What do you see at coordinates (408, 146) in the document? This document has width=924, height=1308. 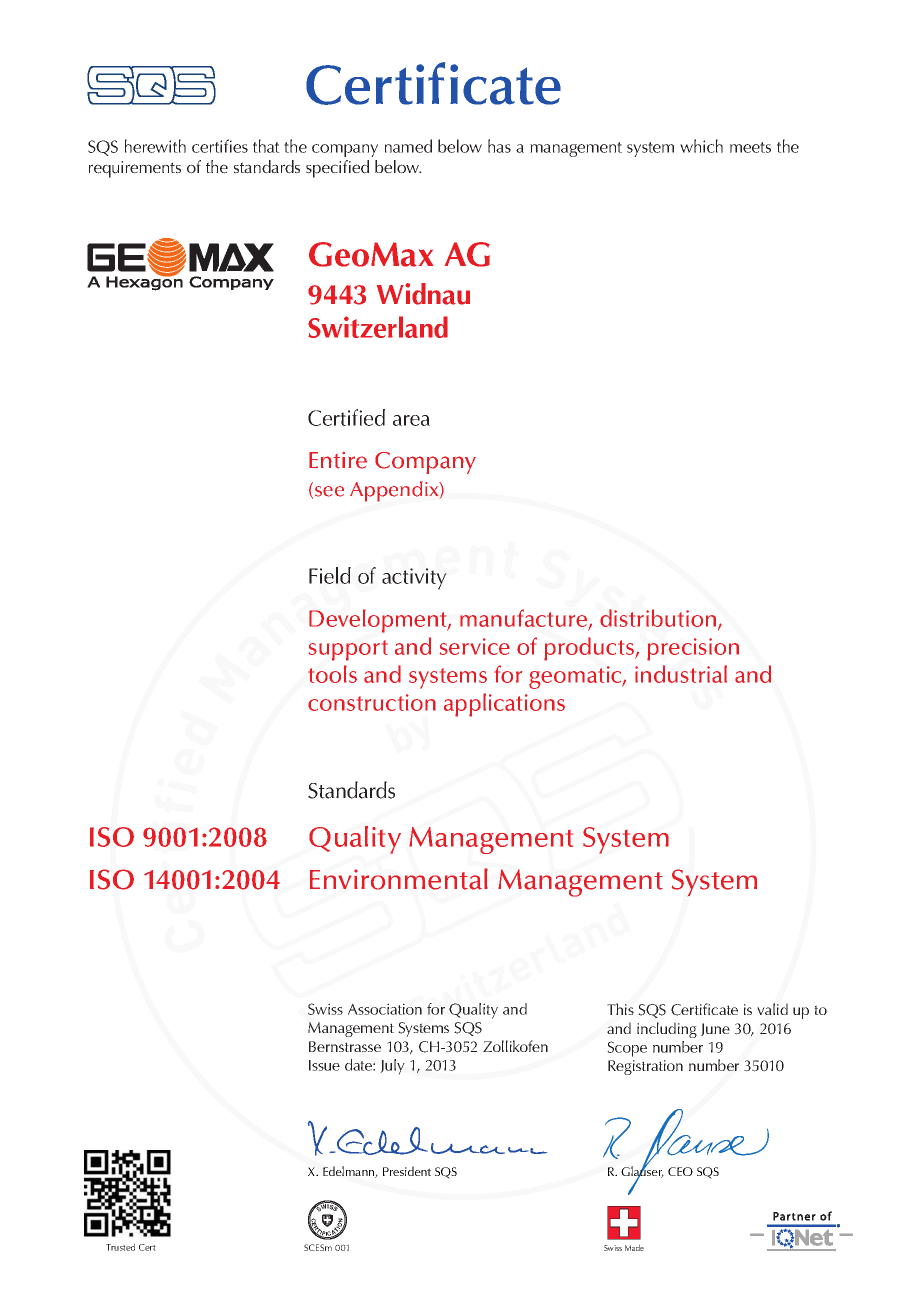 I see `named` at bounding box center [408, 146].
